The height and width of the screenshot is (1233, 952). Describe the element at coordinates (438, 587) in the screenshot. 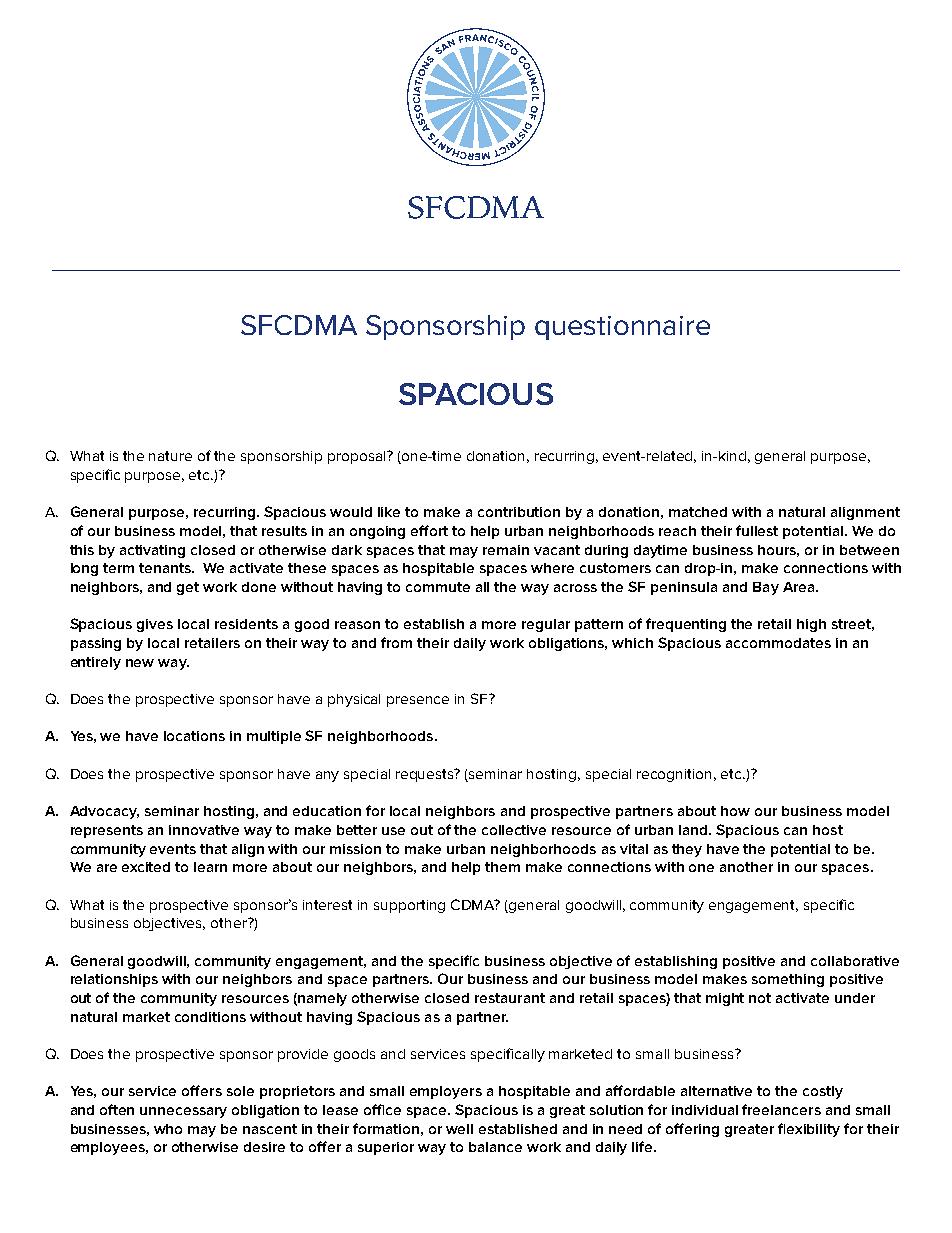

I see `commute` at that location.
